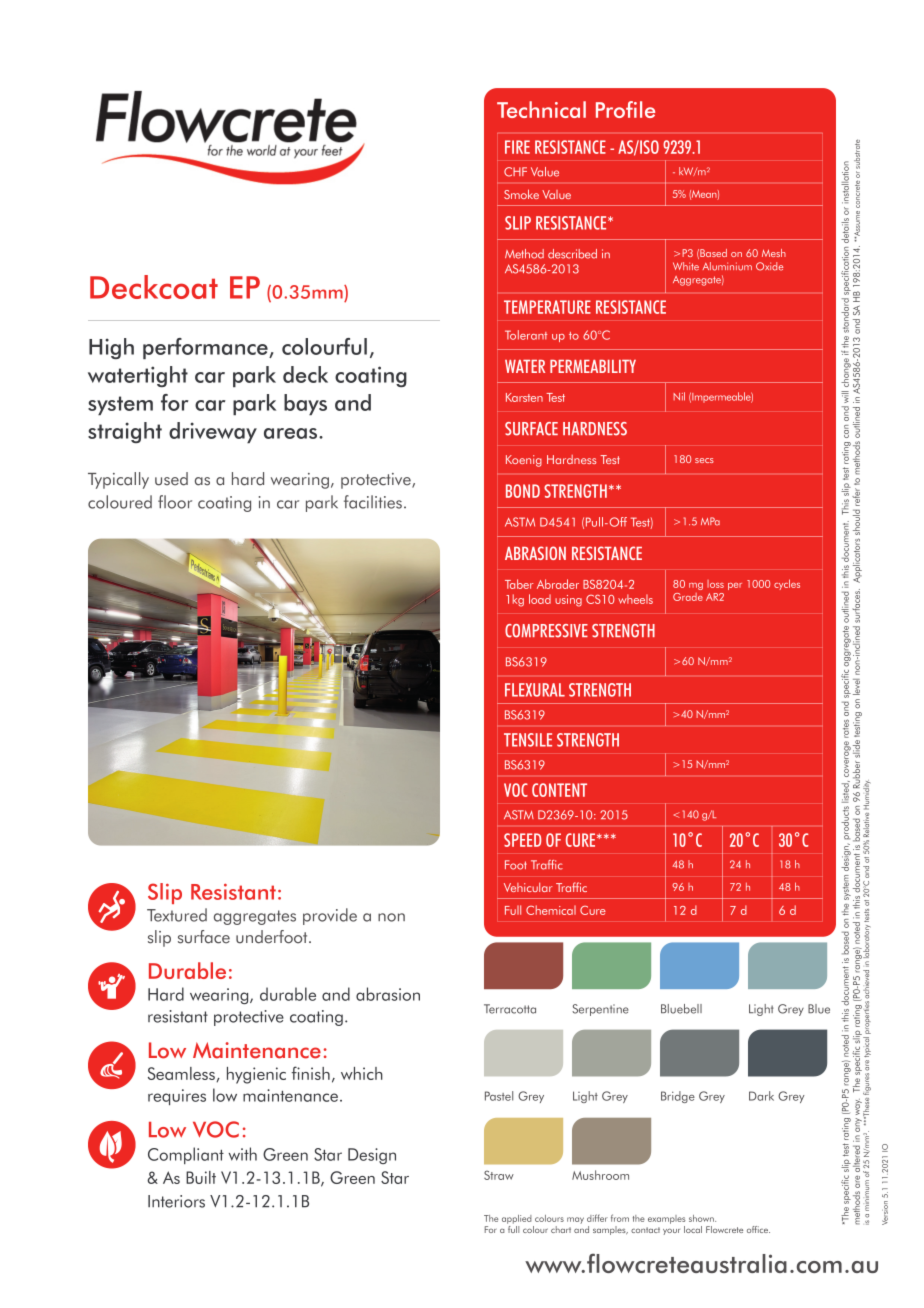 The image size is (924, 1308). What do you see at coordinates (535, 690) in the screenshot?
I see `FLEXURAL` at bounding box center [535, 690].
